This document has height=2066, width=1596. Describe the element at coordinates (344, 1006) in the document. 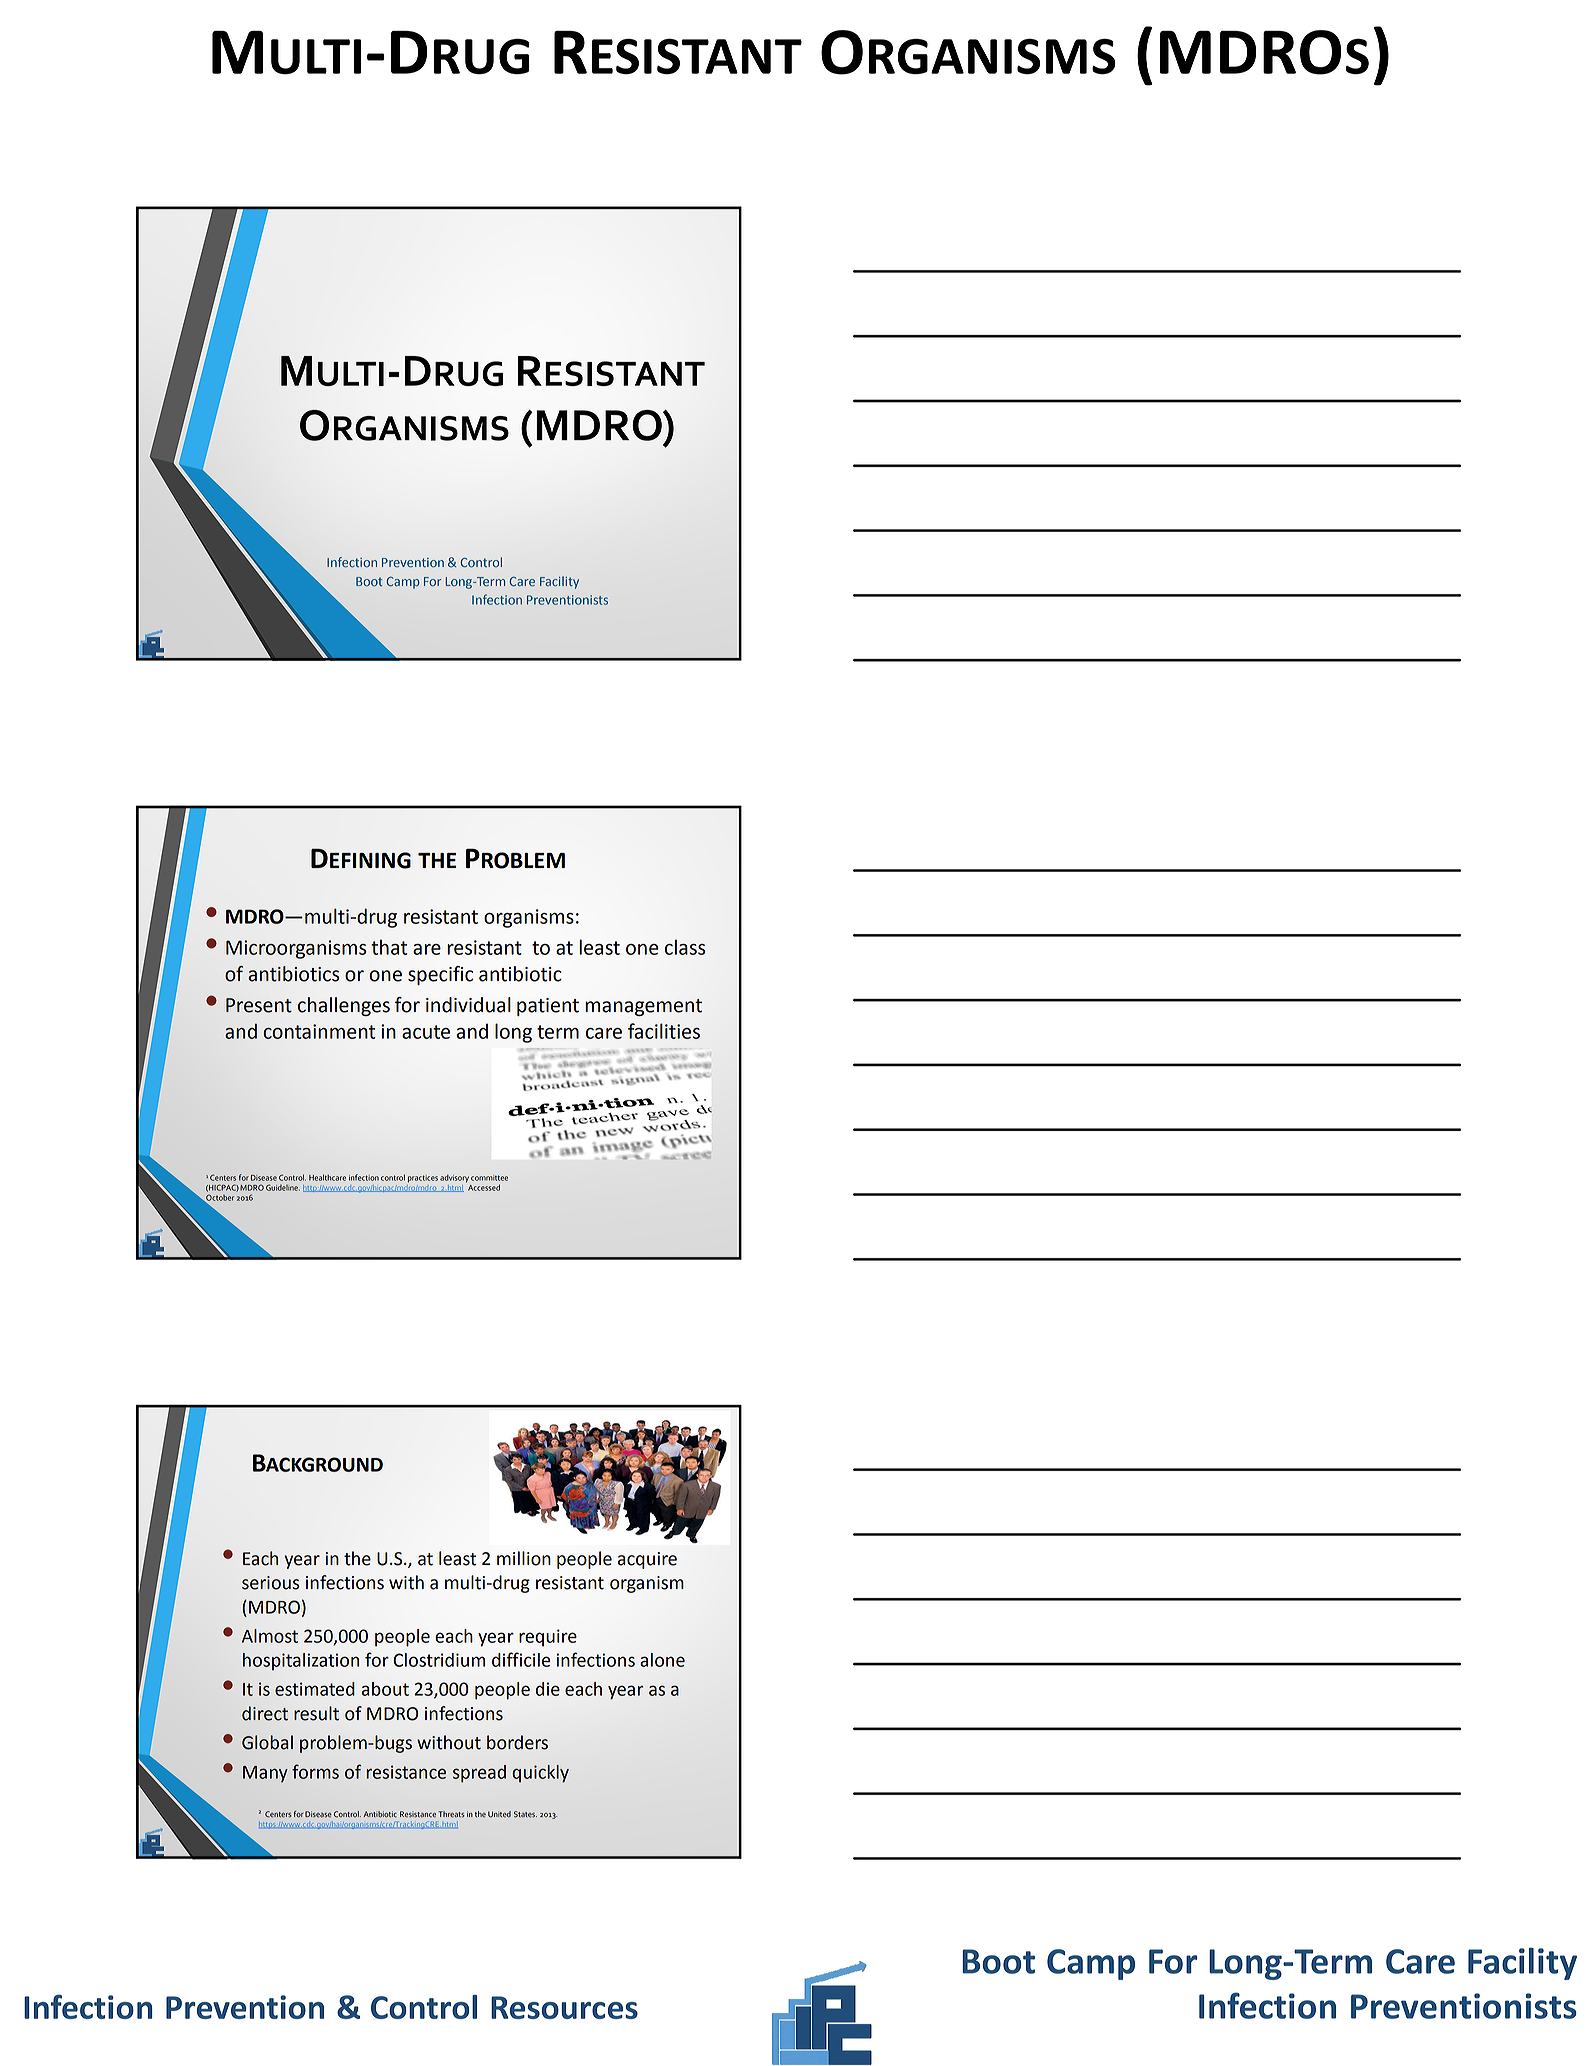

I see `challenges` at that location.
